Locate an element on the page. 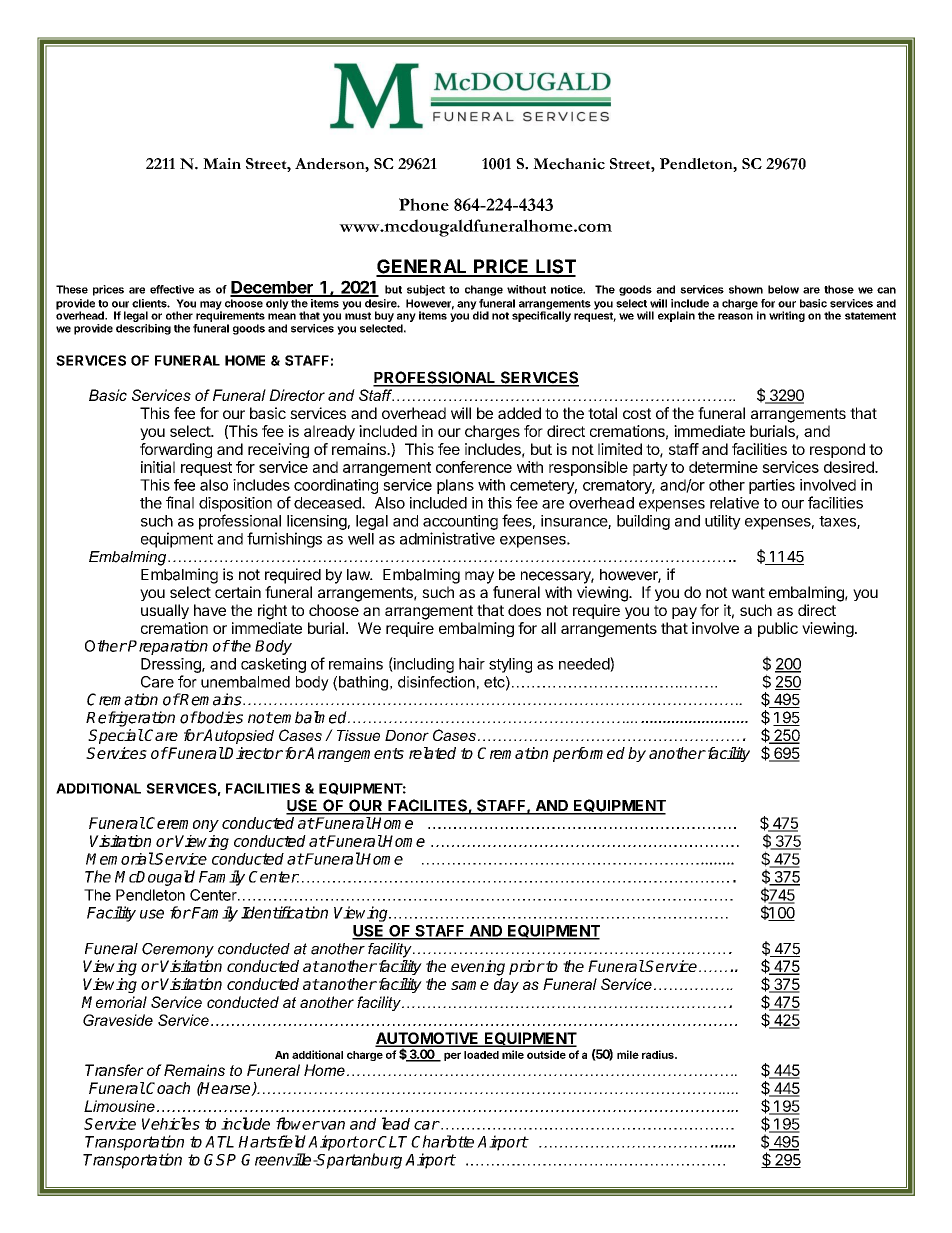  below is located at coordinates (783, 289).
